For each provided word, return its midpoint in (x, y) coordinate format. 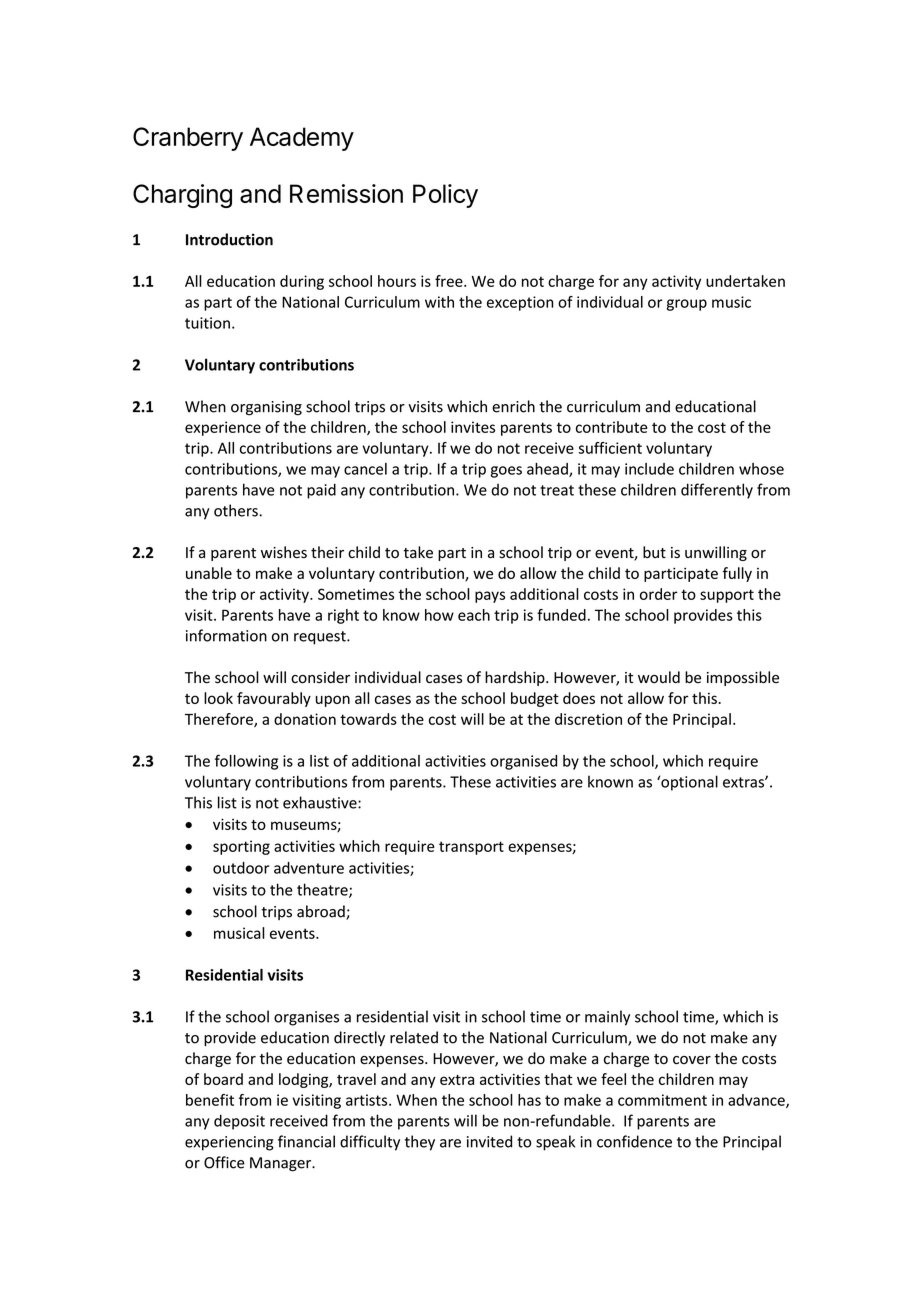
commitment (662, 1100)
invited (489, 1141)
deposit (239, 1122)
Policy (445, 196)
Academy (302, 139)
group (687, 305)
